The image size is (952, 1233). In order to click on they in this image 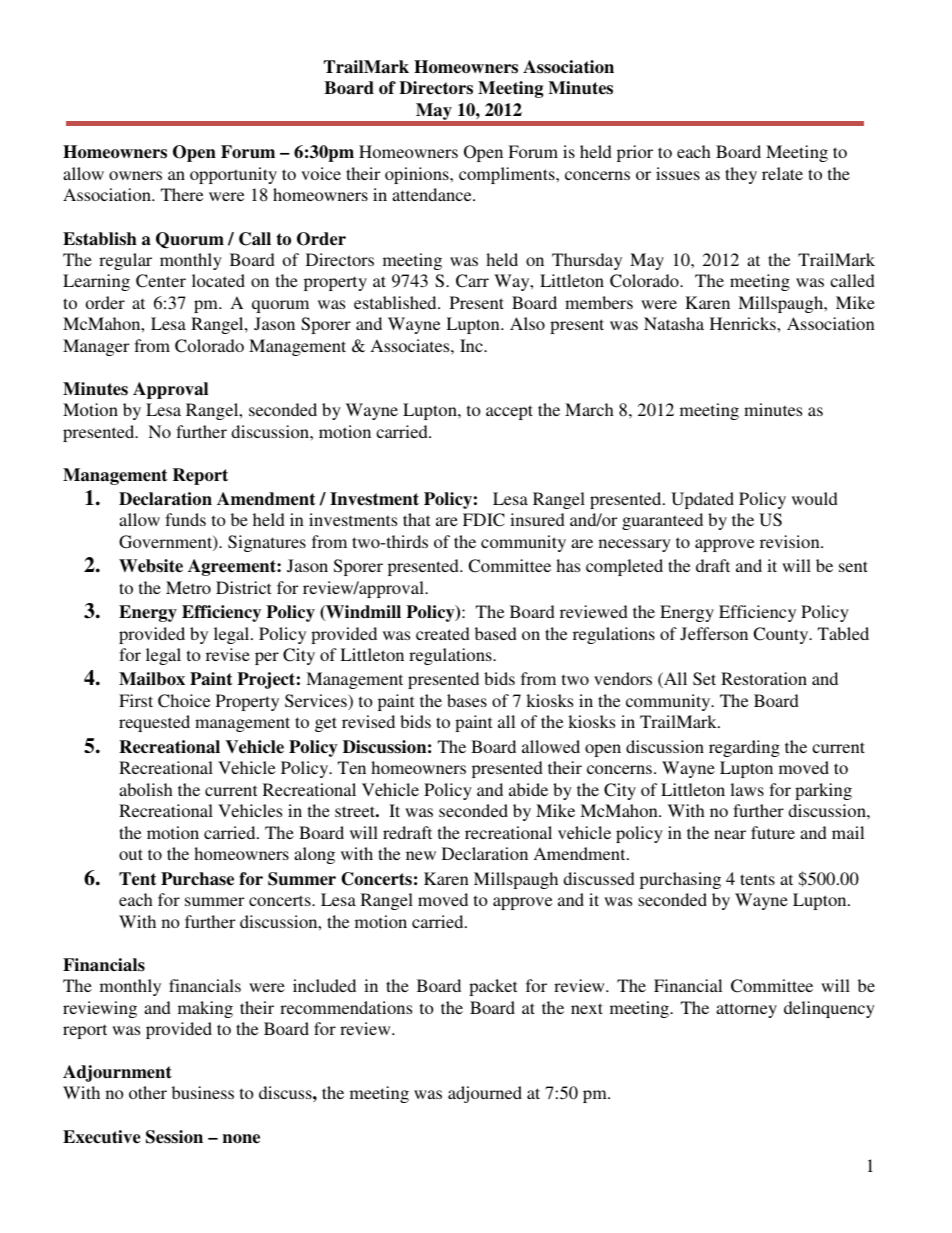, I will do `click(741, 175)`.
